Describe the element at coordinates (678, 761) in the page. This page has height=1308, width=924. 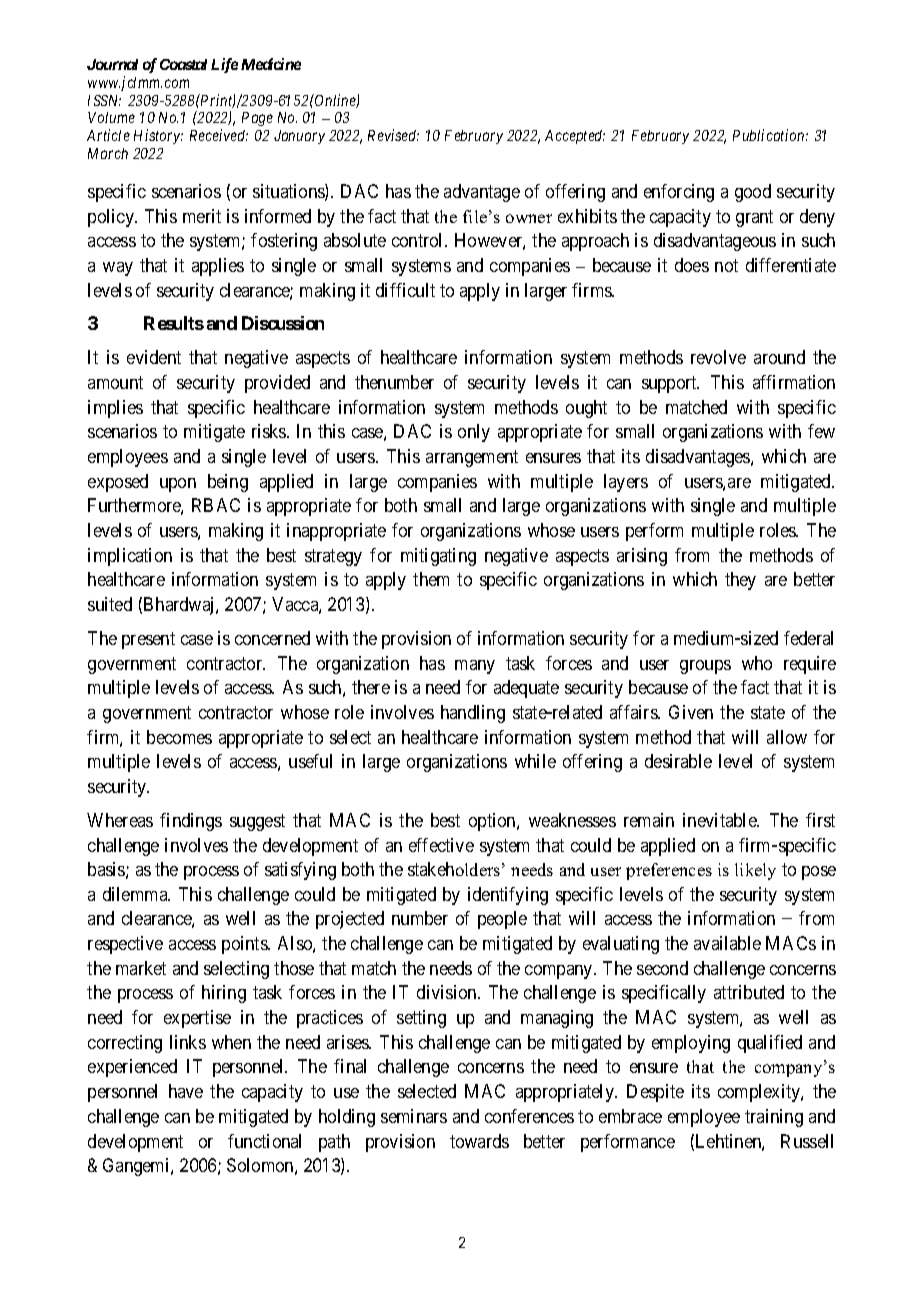
I see `desirable` at that location.
